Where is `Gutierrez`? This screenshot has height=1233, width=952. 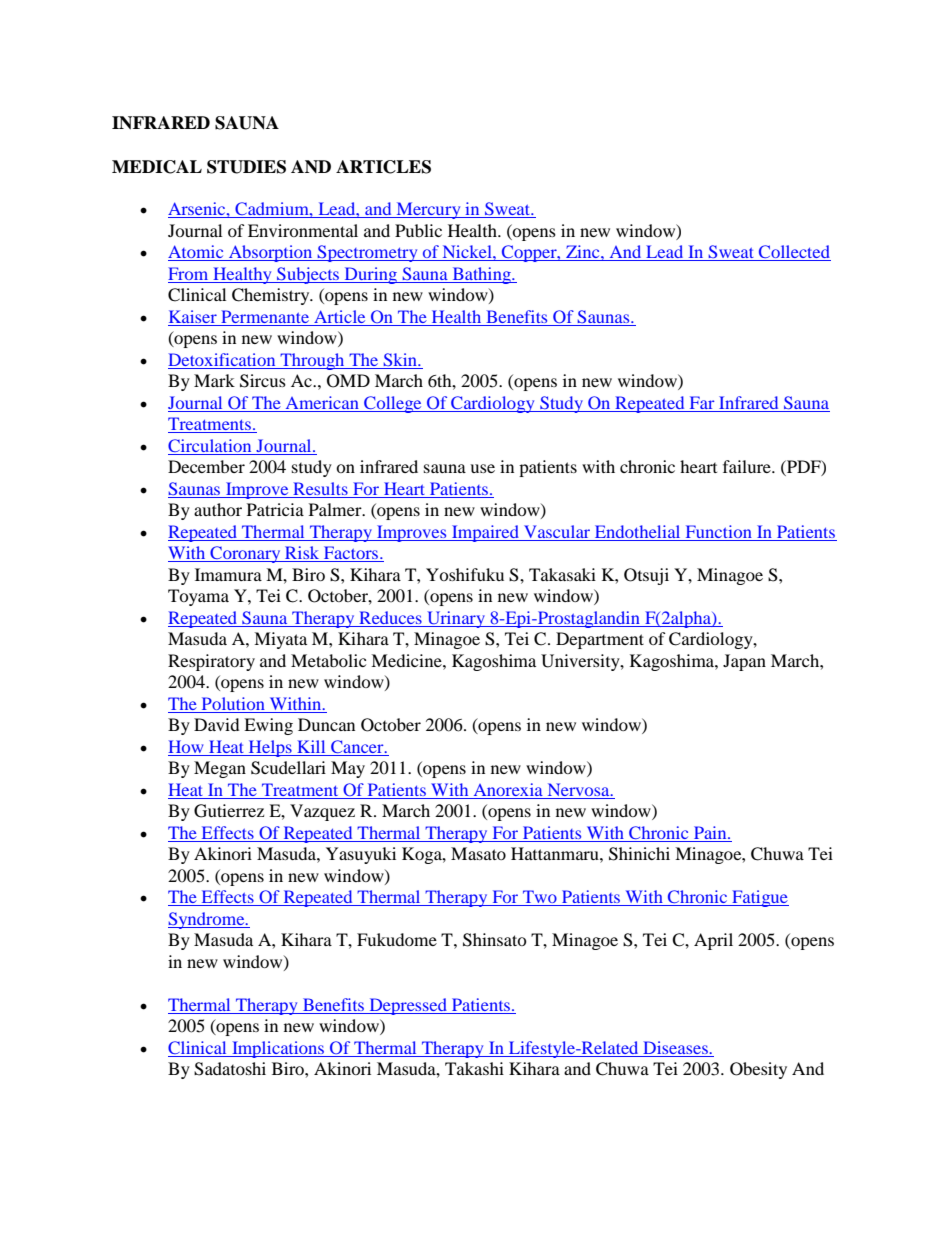
Gutierrez is located at coordinates (229, 811).
